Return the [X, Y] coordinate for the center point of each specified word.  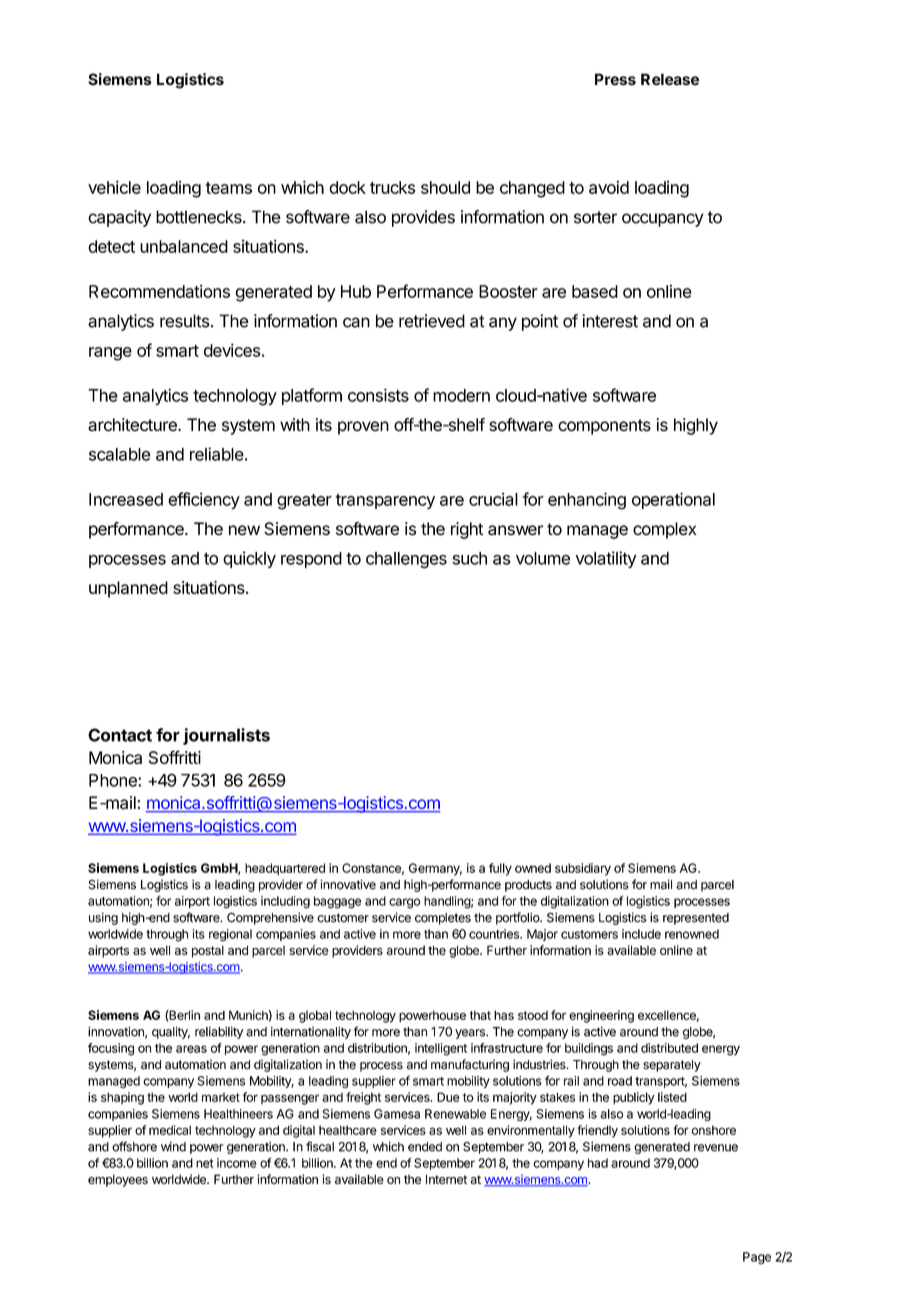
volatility [606, 559]
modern [461, 395]
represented [696, 919]
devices [232, 350]
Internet [446, 1179]
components [604, 427]
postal [208, 951]
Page [757, 1258]
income [237, 1163]
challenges [406, 560]
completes [443, 919]
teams [228, 188]
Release [670, 79]
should [445, 187]
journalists [226, 736]
